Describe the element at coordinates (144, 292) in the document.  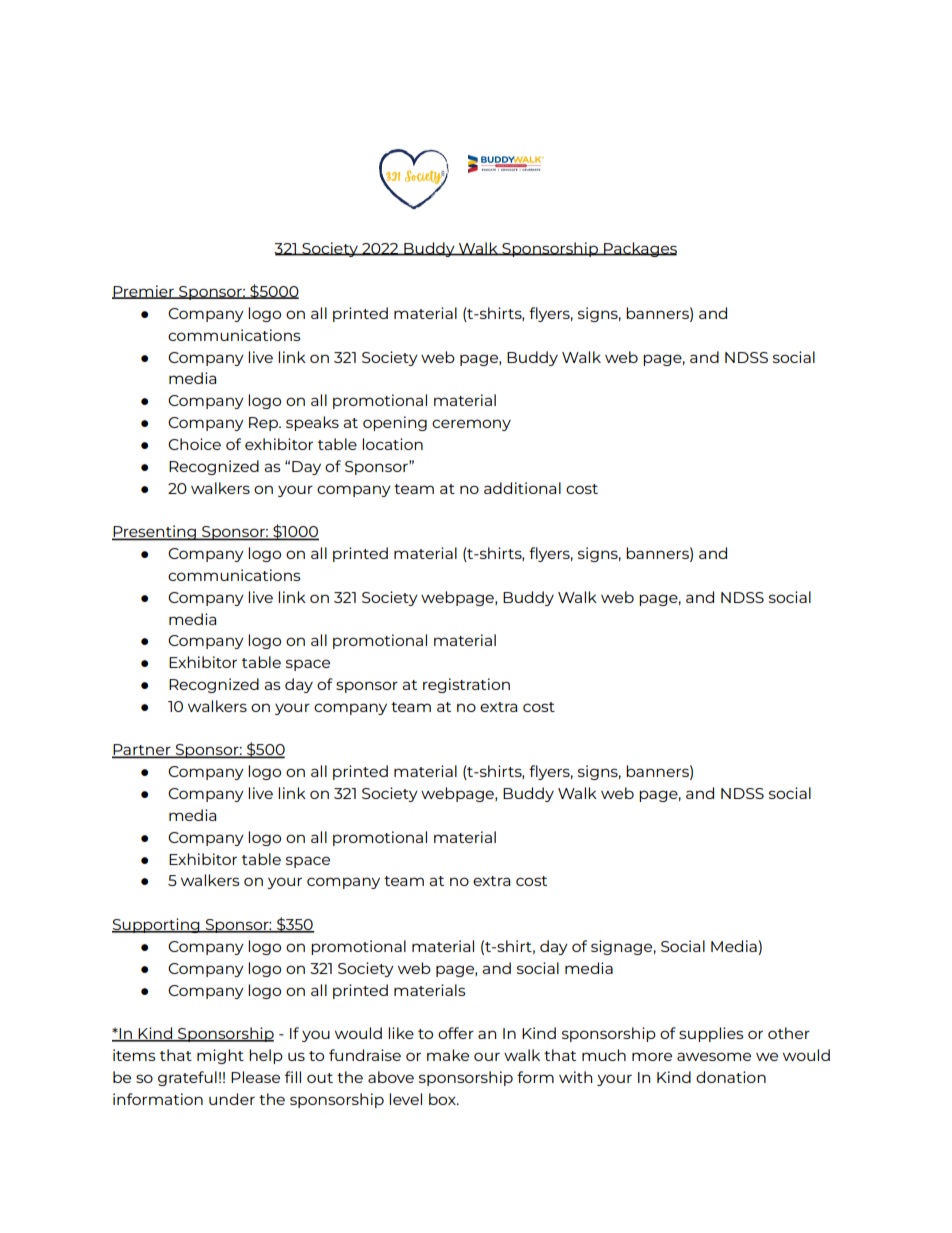
I see `Premier` at that location.
